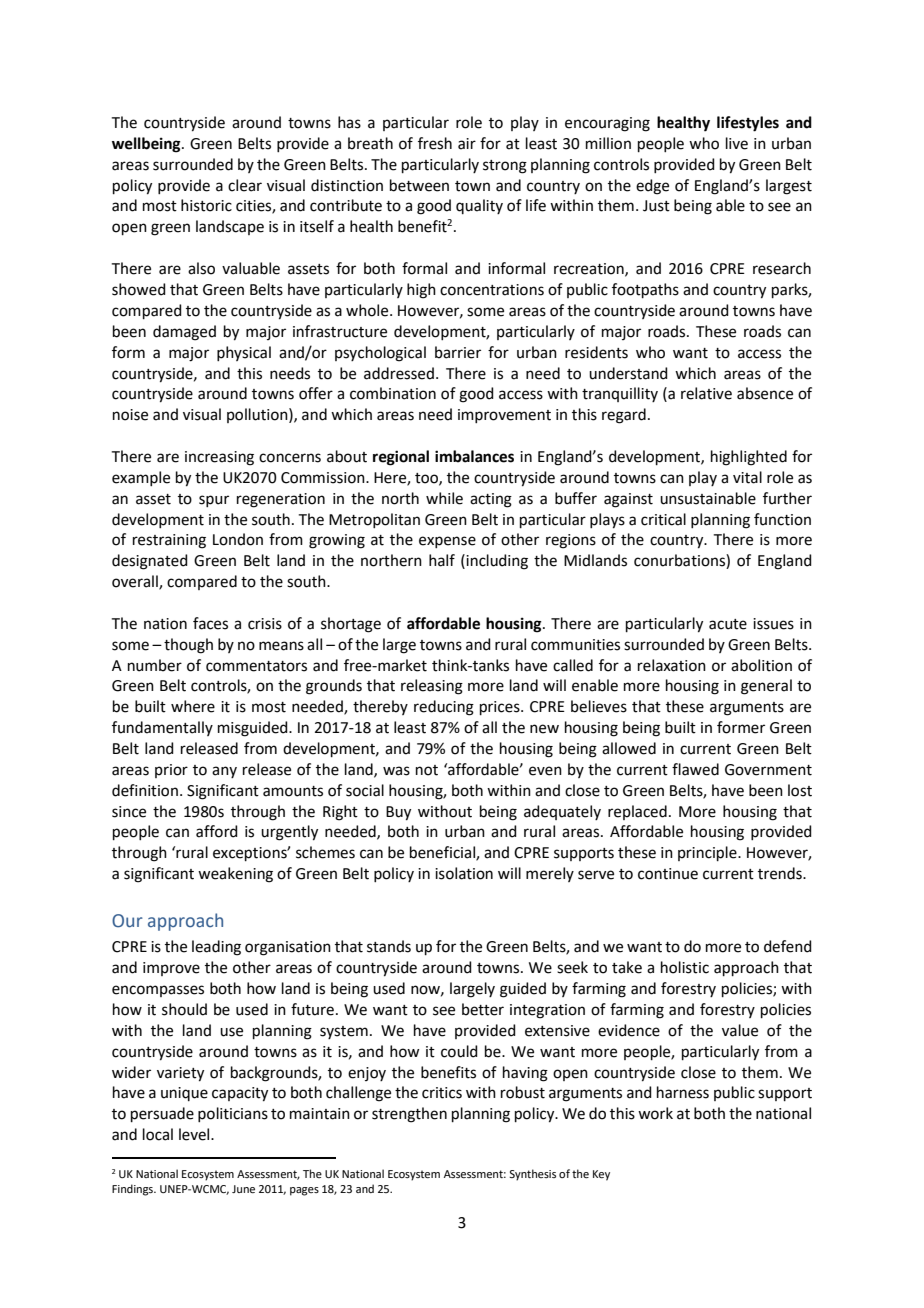 The image size is (924, 1308). Describe the element at coordinates (737, 143) in the page. I see `live` at that location.
